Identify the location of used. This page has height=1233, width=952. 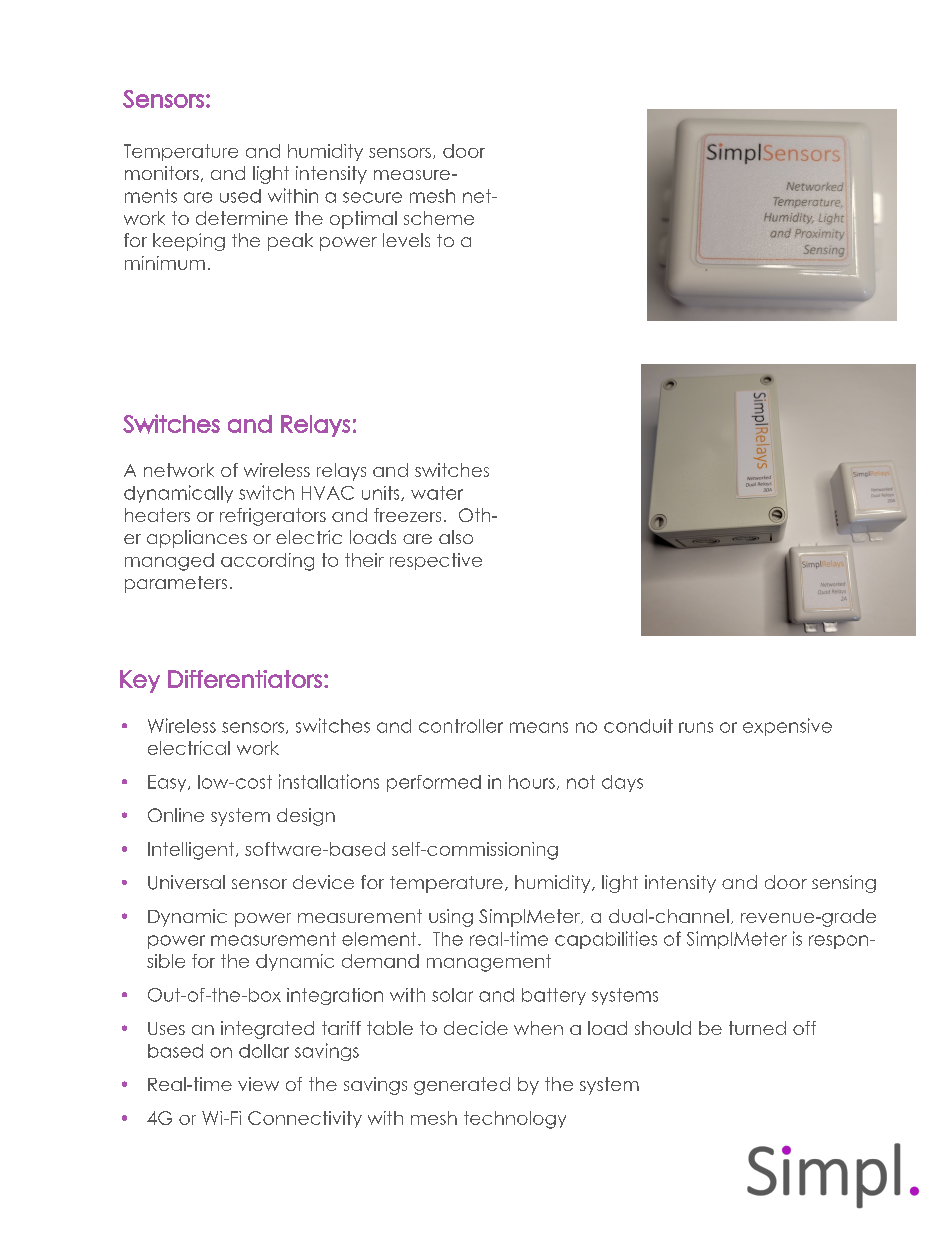
(240, 196).
